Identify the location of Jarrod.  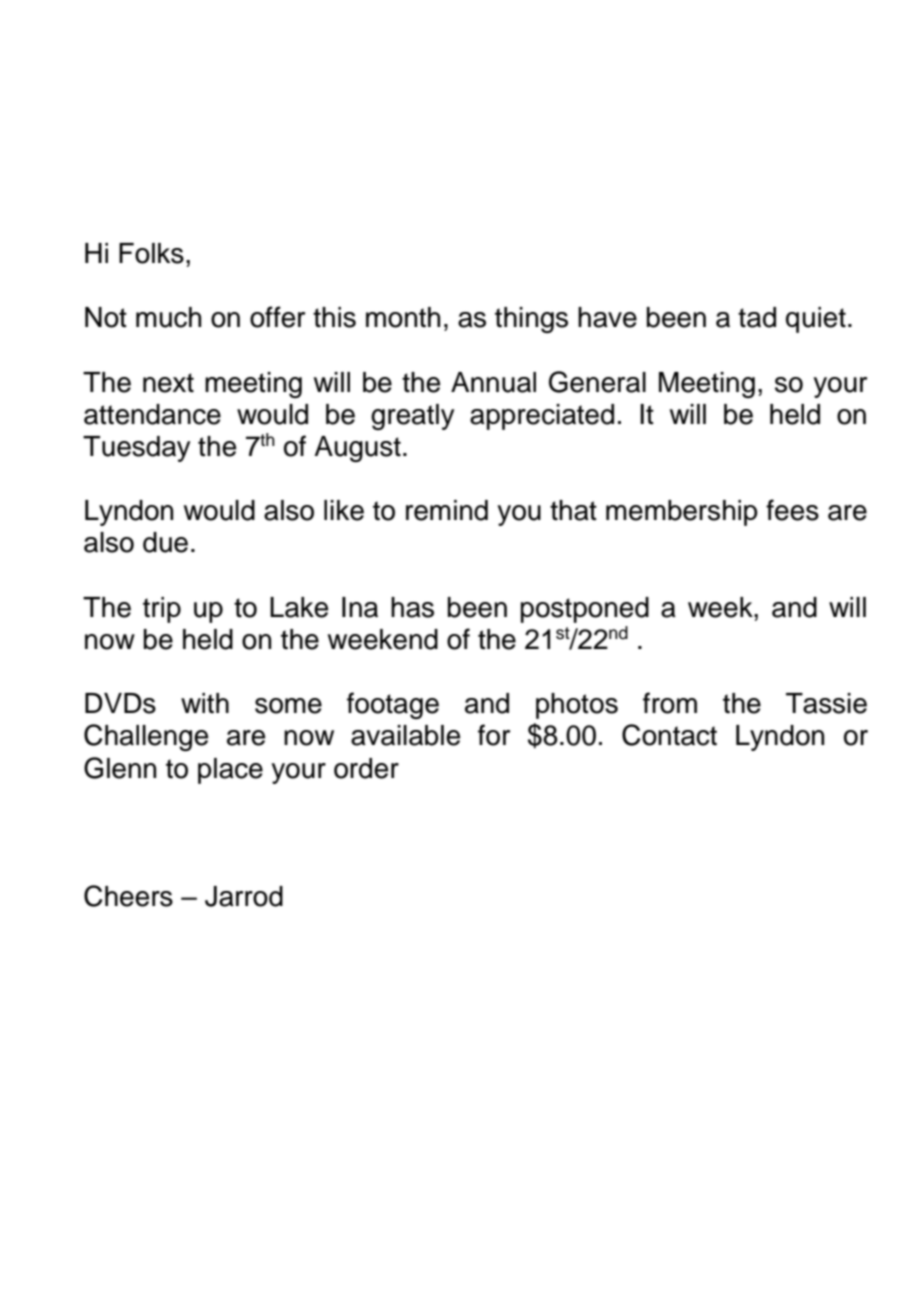
(244, 896).
